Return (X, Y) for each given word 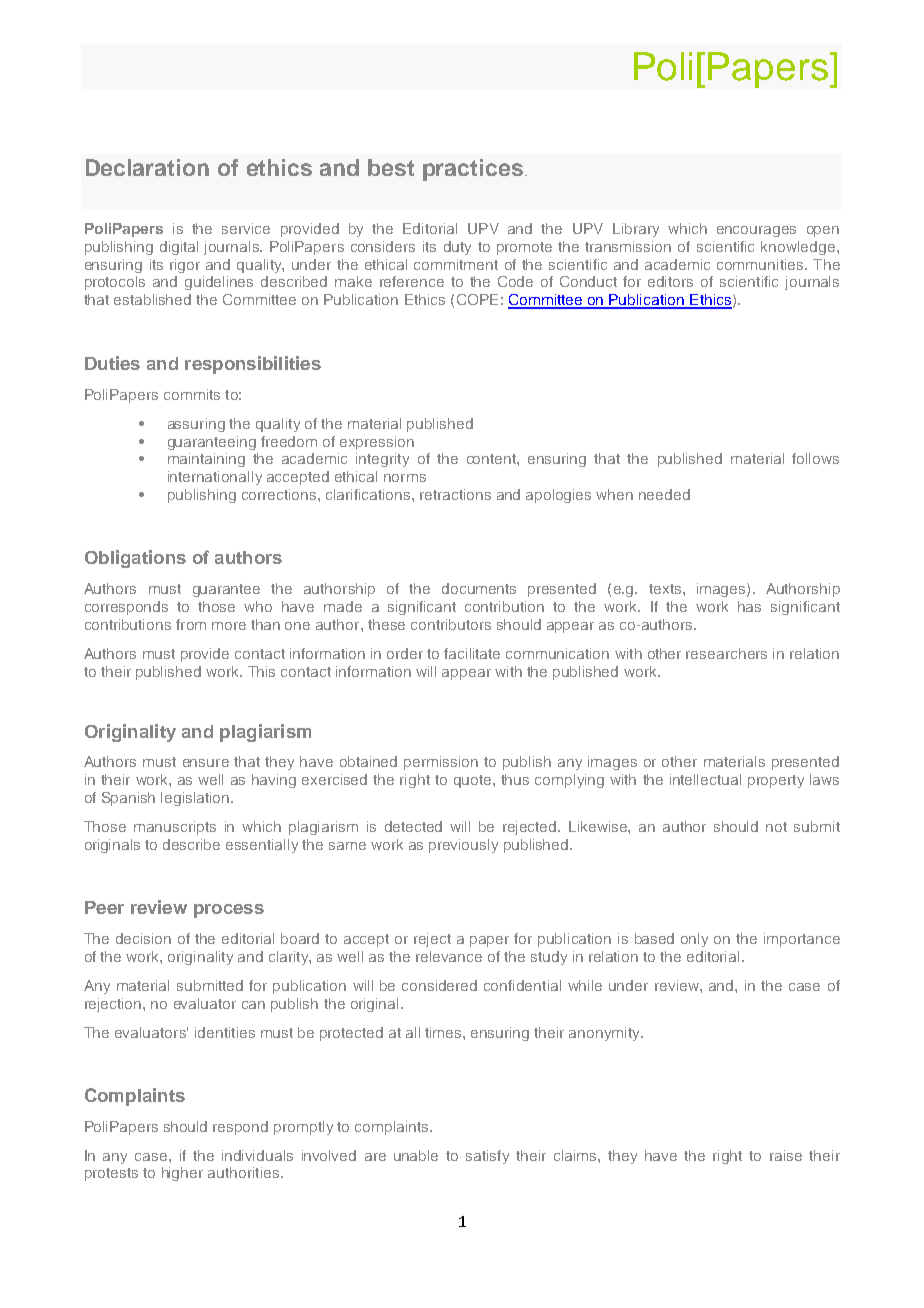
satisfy (487, 1157)
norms (405, 478)
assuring (196, 425)
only (694, 940)
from (191, 624)
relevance (449, 956)
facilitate (472, 653)
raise (786, 1155)
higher (182, 1174)
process (229, 911)
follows (815, 458)
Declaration (147, 167)
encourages (756, 231)
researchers (726, 653)
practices (473, 170)
